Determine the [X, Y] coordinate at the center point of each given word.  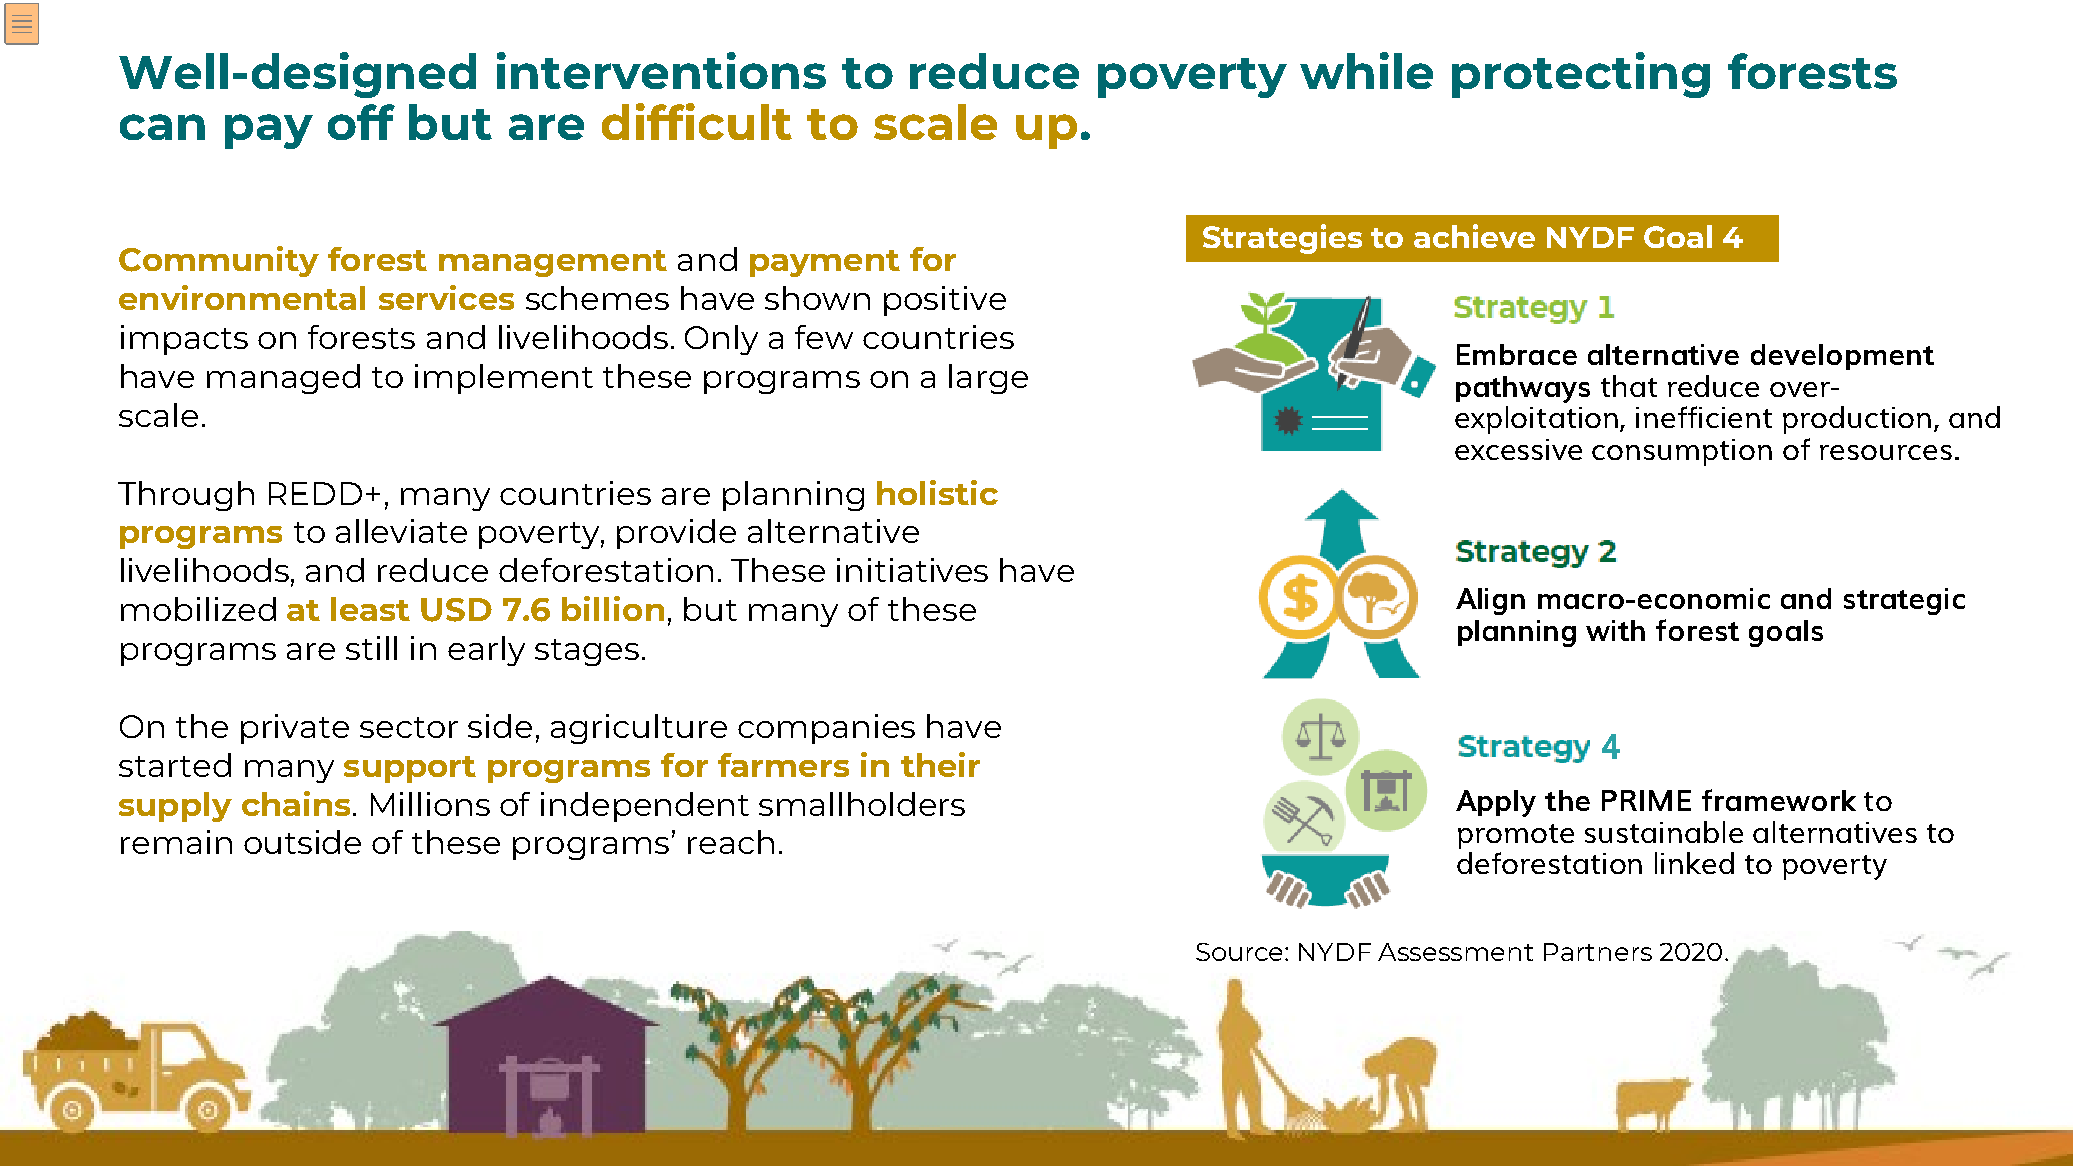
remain [176, 842]
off [361, 122]
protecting [1581, 75]
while [1366, 70]
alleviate [401, 531]
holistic [937, 492]
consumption [1682, 452]
